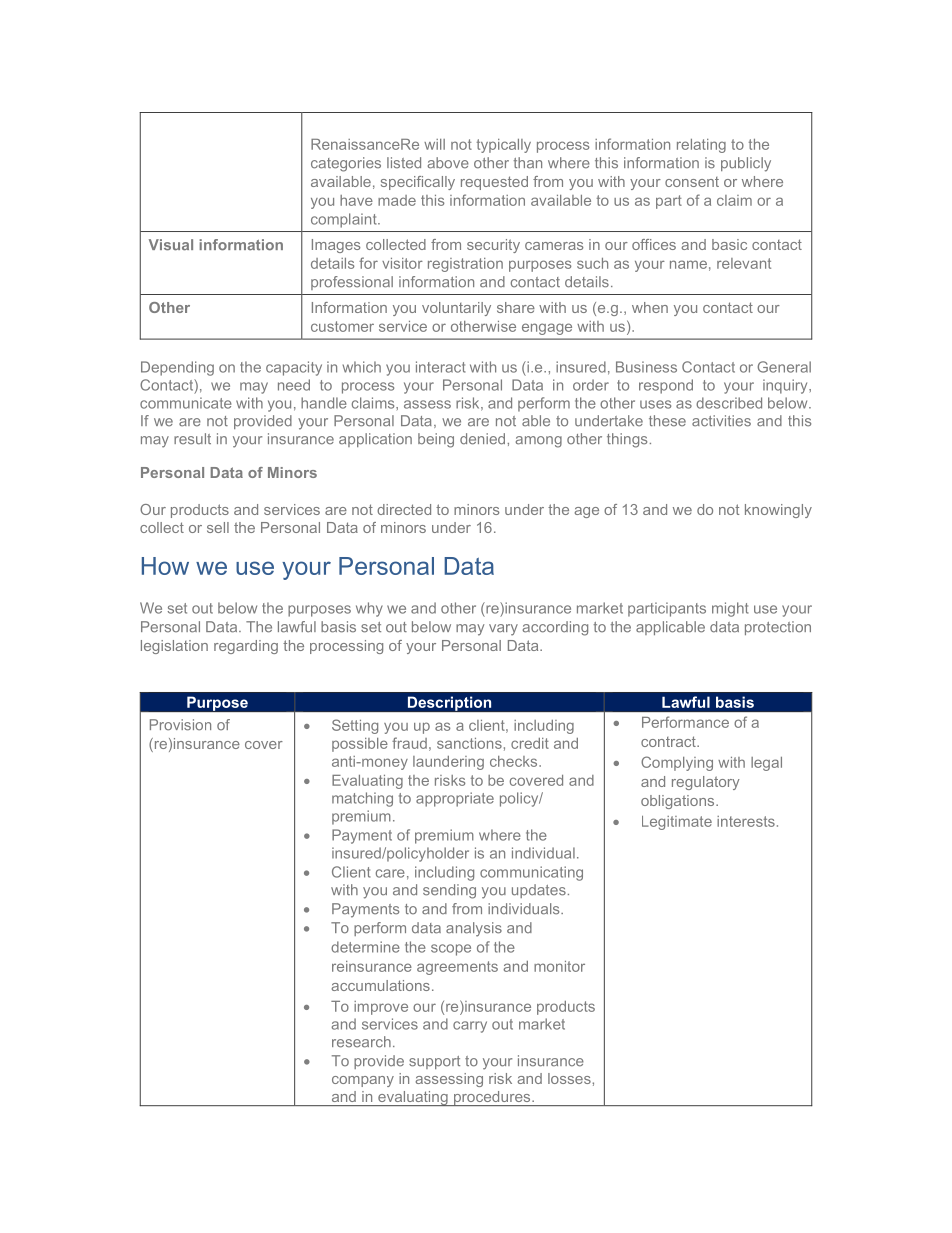  I want to click on company, so click(363, 1081).
